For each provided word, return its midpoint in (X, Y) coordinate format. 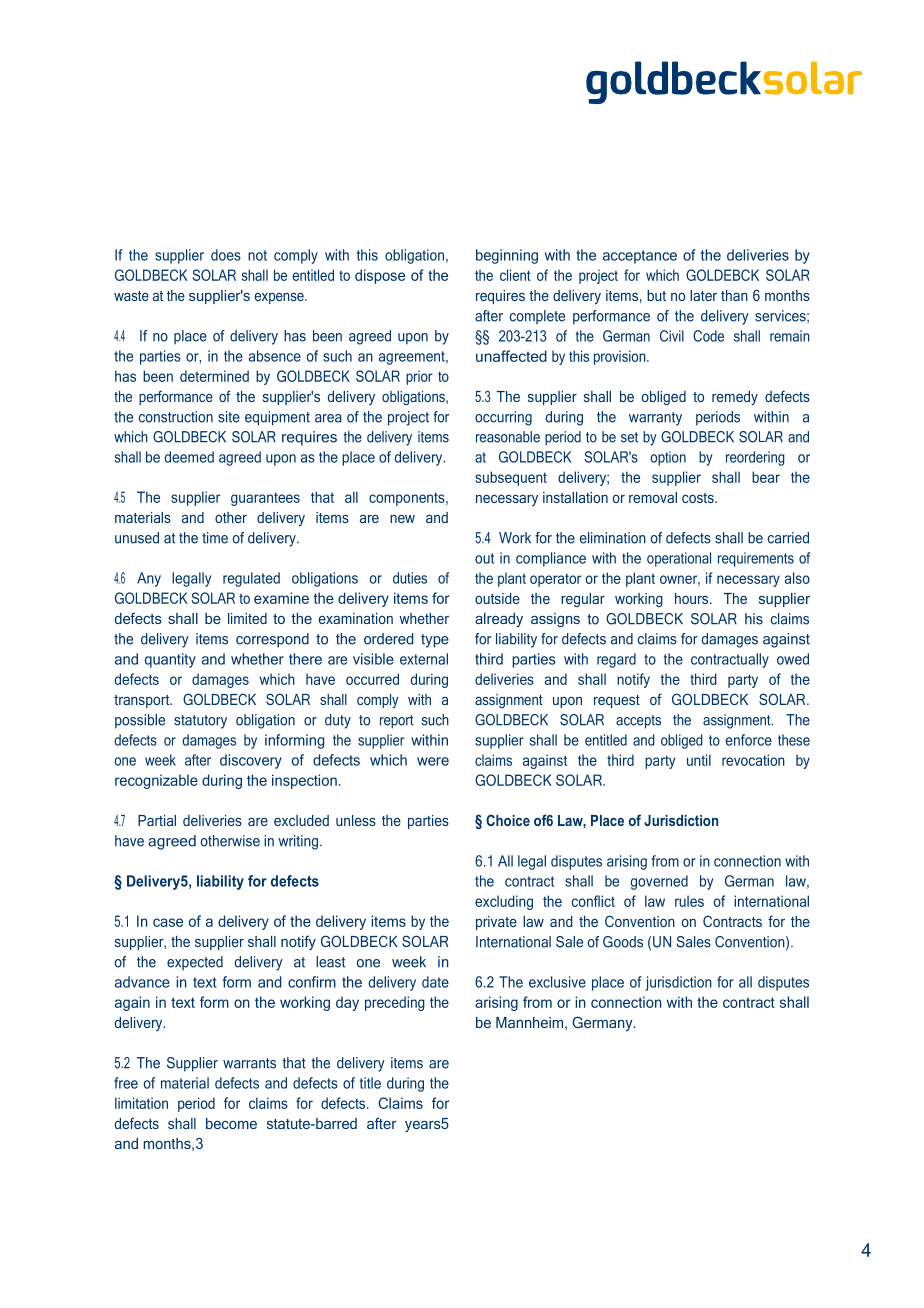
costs (699, 498)
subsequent (511, 478)
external (424, 659)
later (703, 295)
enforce (749, 740)
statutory (200, 722)
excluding (504, 902)
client (515, 275)
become (231, 1123)
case (168, 922)
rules (689, 901)
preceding (395, 1003)
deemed (189, 457)
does (226, 255)
